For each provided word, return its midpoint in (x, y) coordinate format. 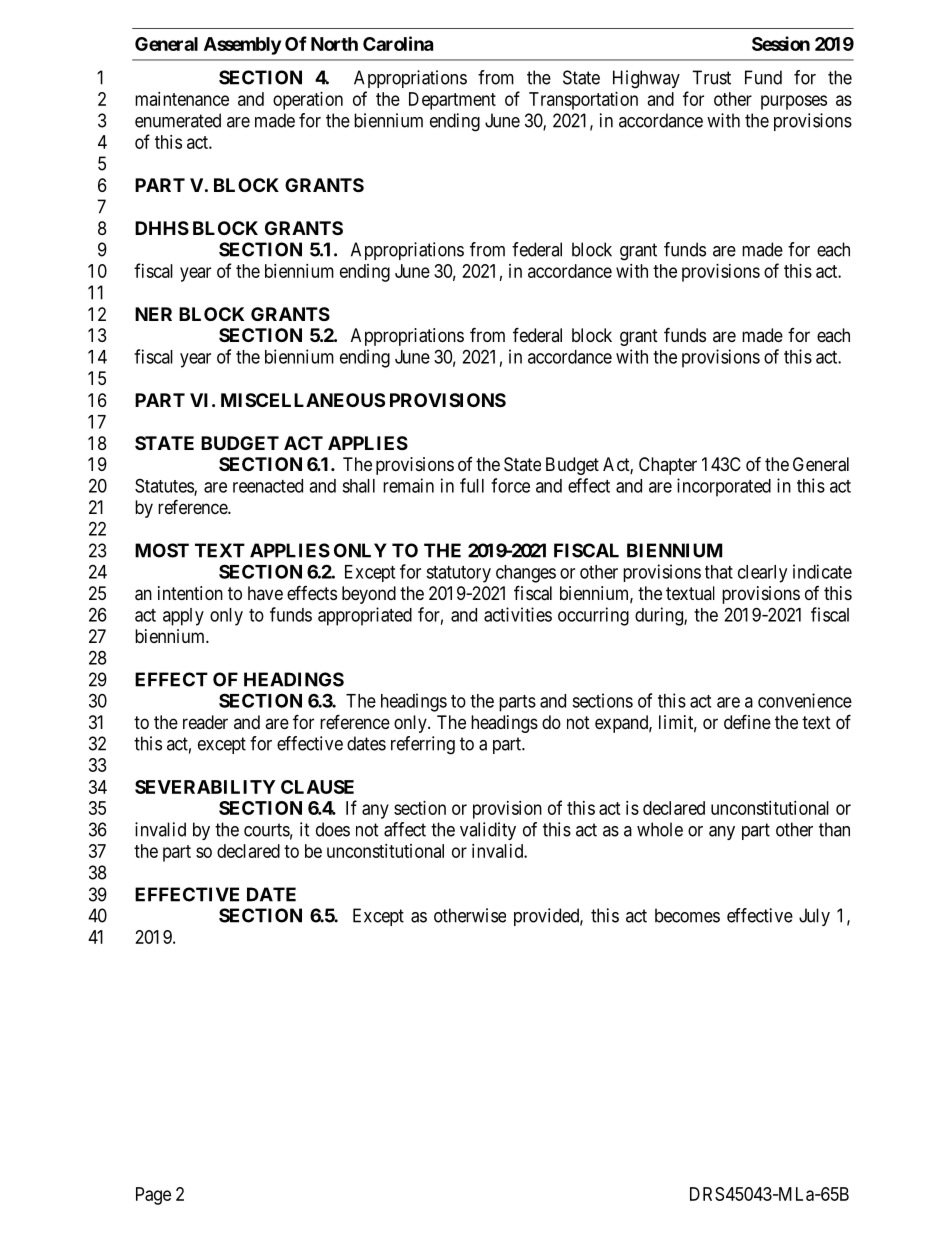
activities (518, 614)
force (510, 485)
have (265, 593)
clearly (762, 574)
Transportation (583, 101)
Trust (711, 77)
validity (488, 831)
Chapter (668, 466)
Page (153, 1196)
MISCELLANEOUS (303, 400)
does (333, 829)
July (814, 917)
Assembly (242, 46)
